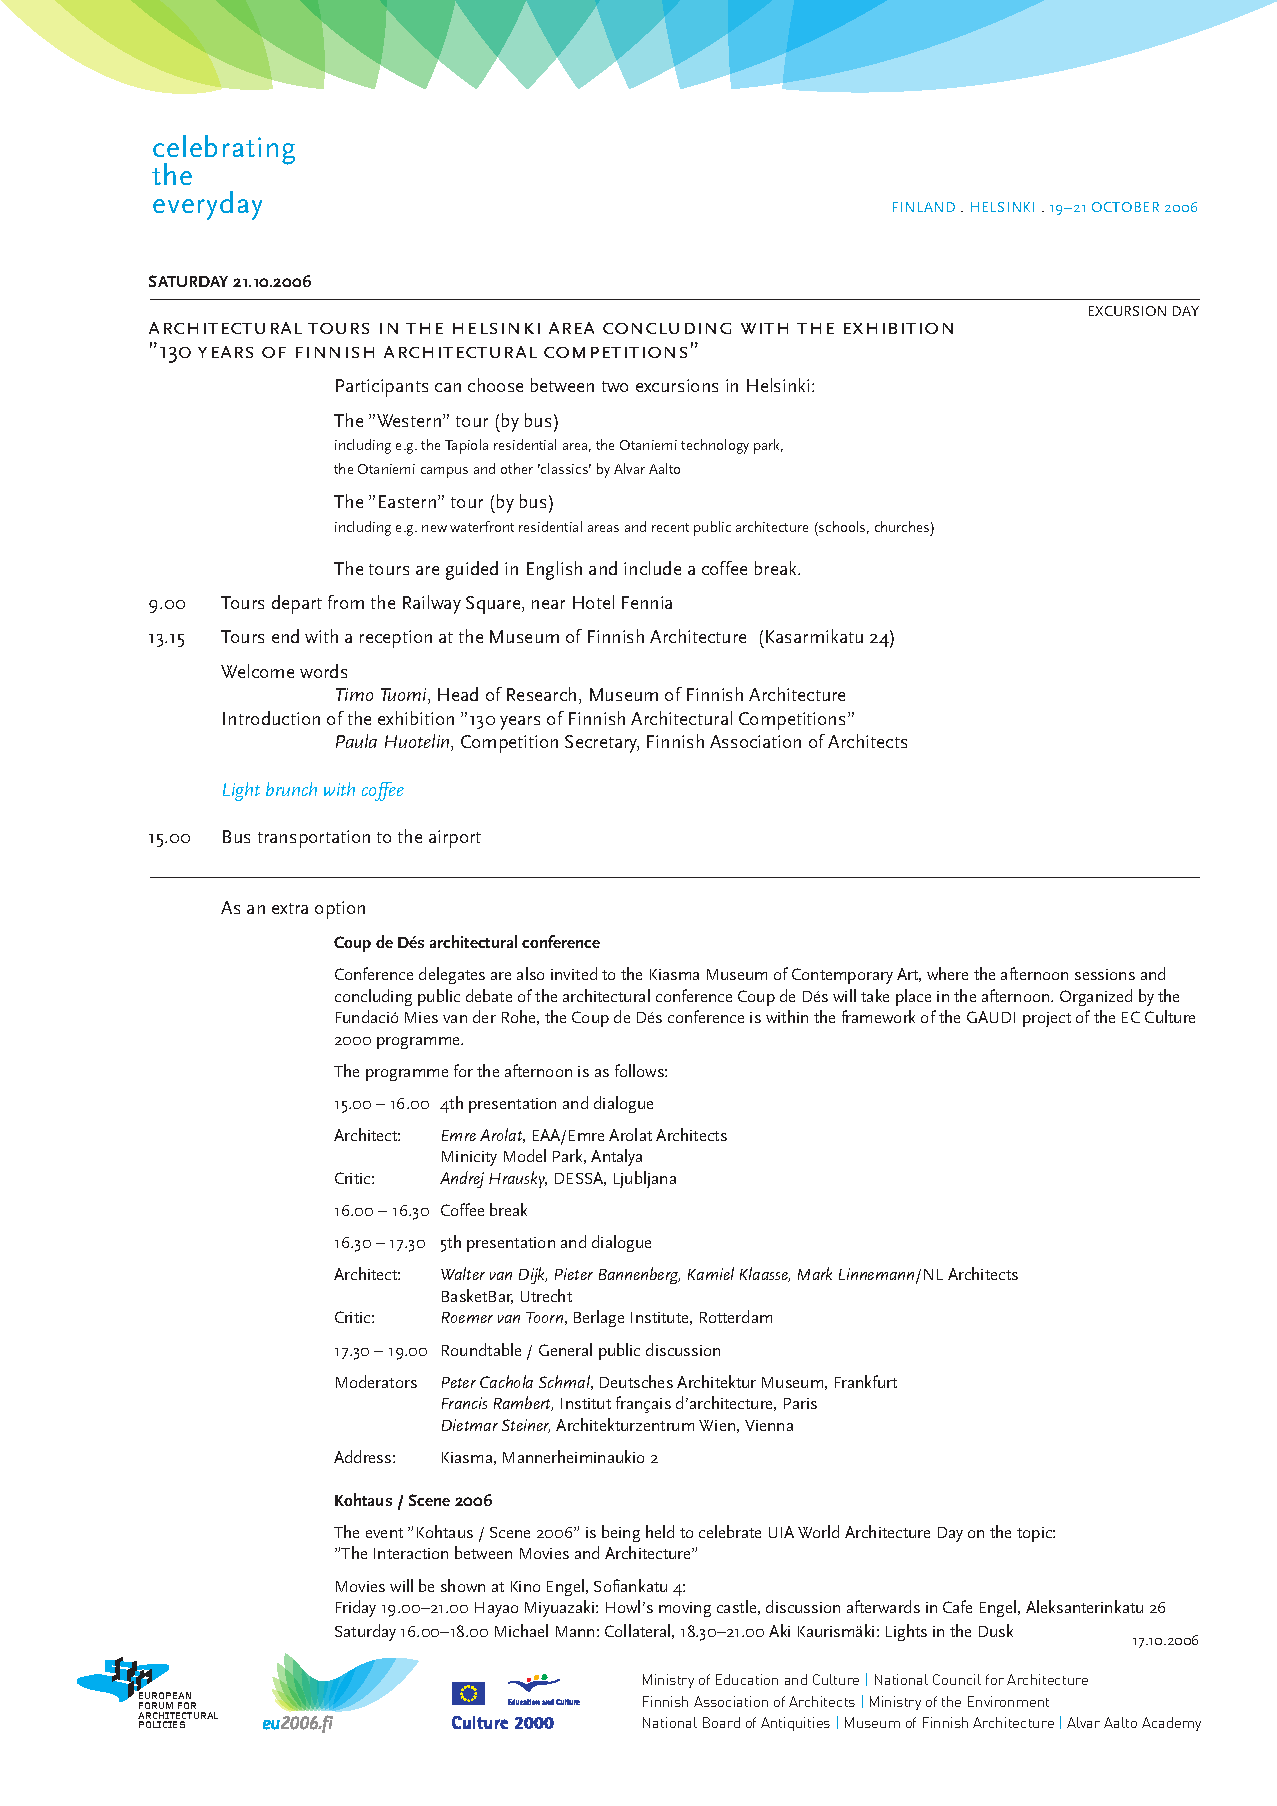 The image size is (1277, 1806). What do you see at coordinates (271, 718) in the page?
I see `Introduction` at bounding box center [271, 718].
